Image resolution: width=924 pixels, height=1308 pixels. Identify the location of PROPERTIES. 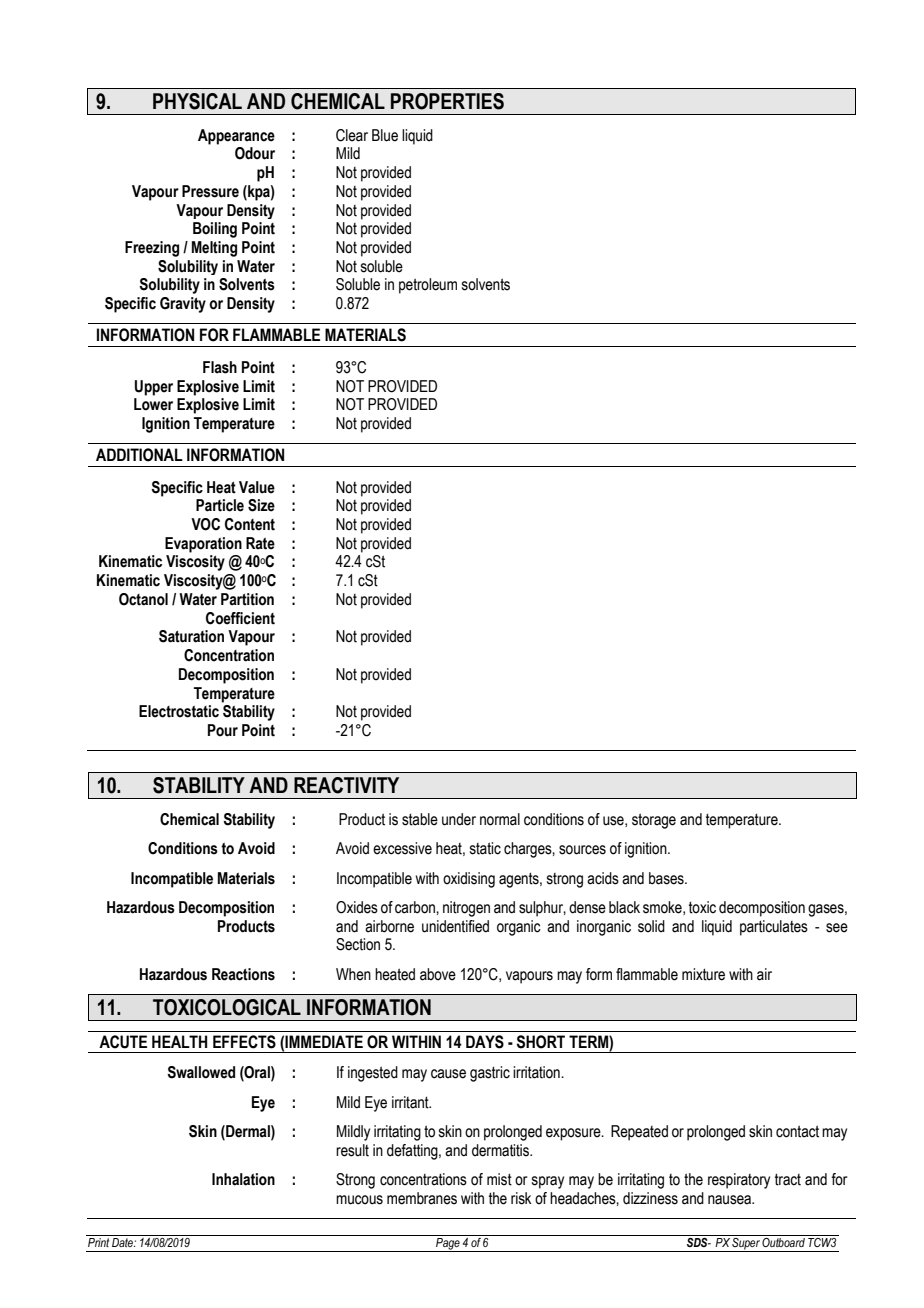
(447, 101).
